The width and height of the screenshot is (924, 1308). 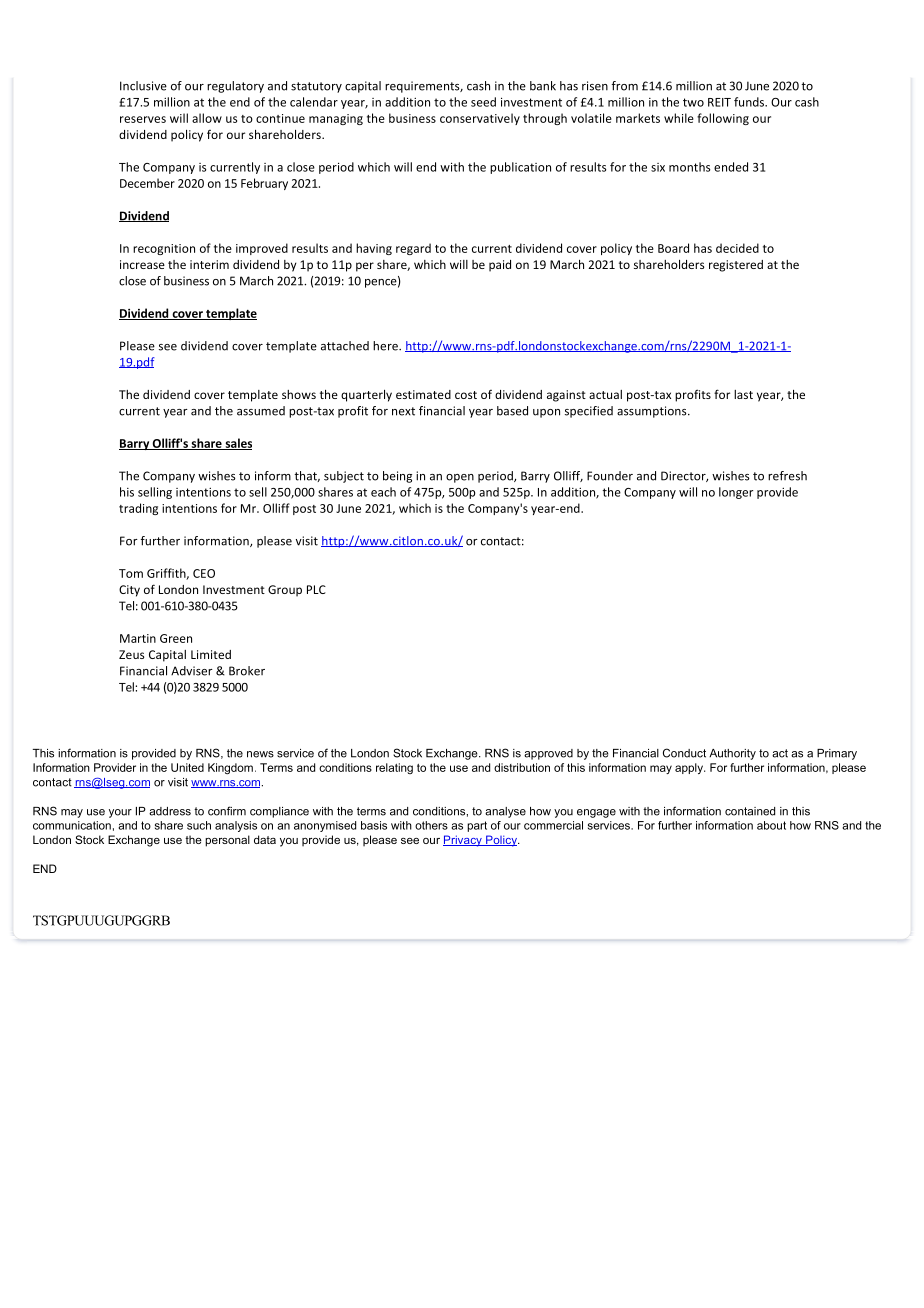 I want to click on each, so click(x=383, y=492).
